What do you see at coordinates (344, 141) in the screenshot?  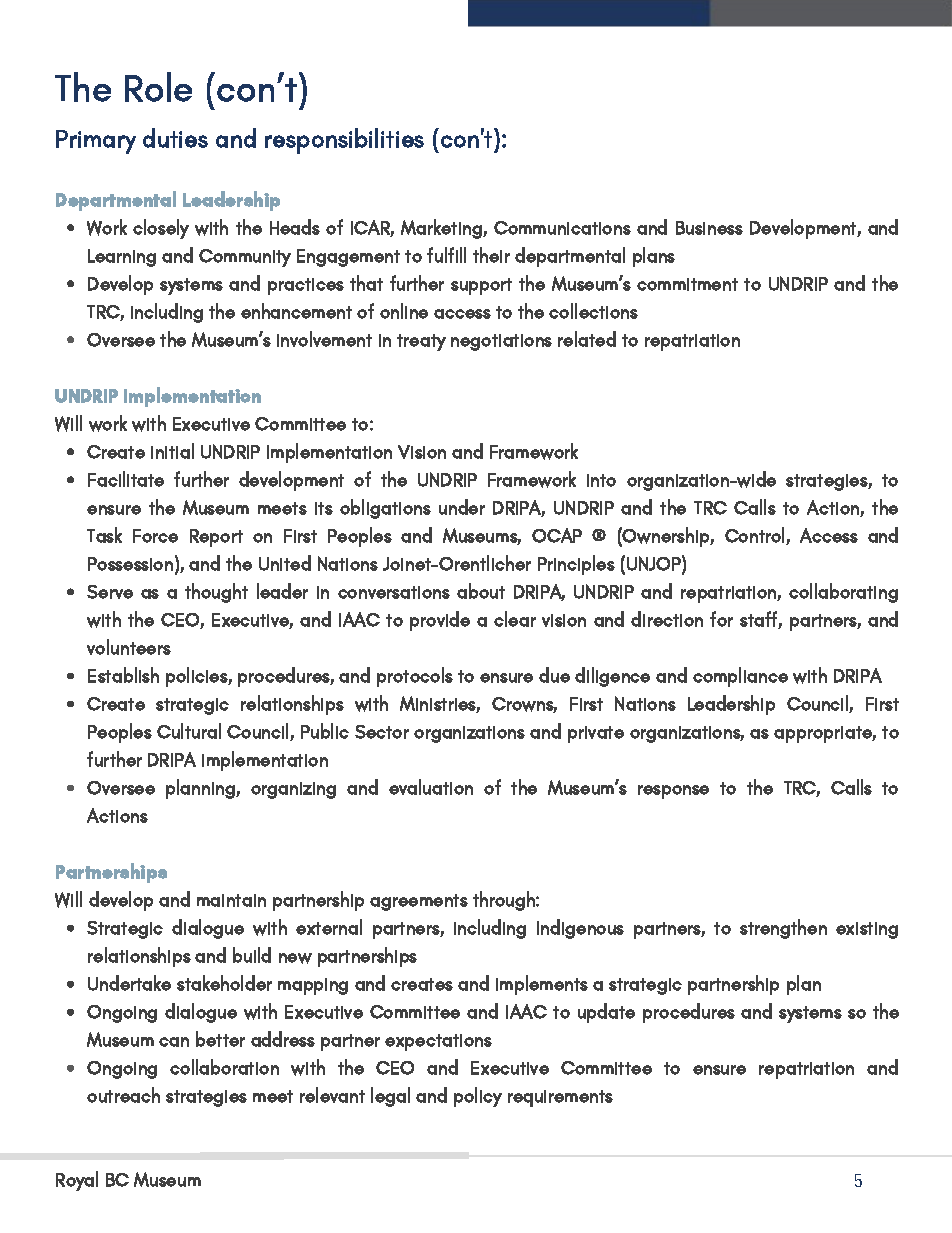 I see `responsibilities` at bounding box center [344, 141].
